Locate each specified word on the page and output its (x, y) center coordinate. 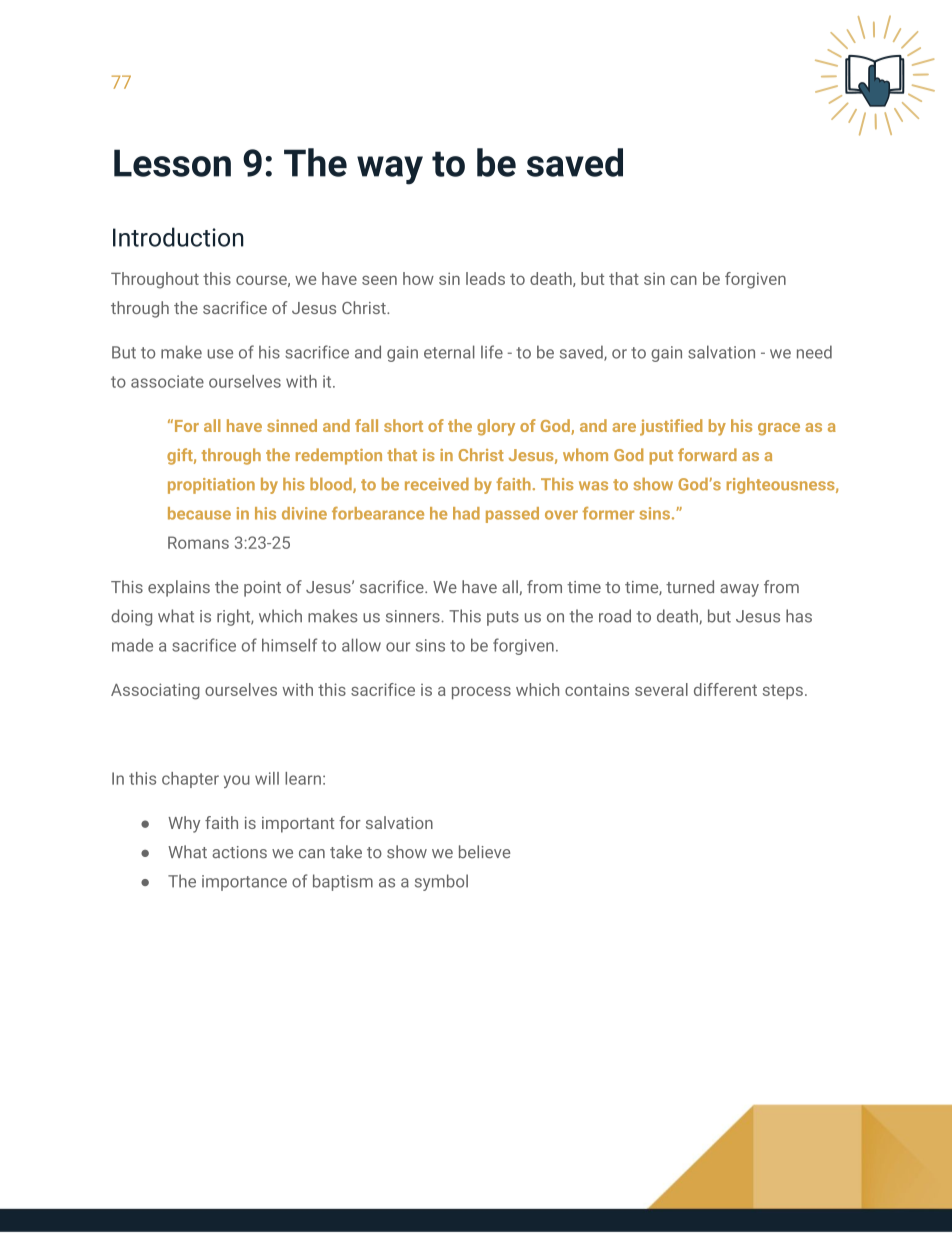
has (799, 616)
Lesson (172, 163)
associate (167, 381)
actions (239, 852)
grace (779, 429)
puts (503, 618)
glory (496, 427)
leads (485, 278)
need (814, 352)
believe (484, 852)
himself (289, 645)
